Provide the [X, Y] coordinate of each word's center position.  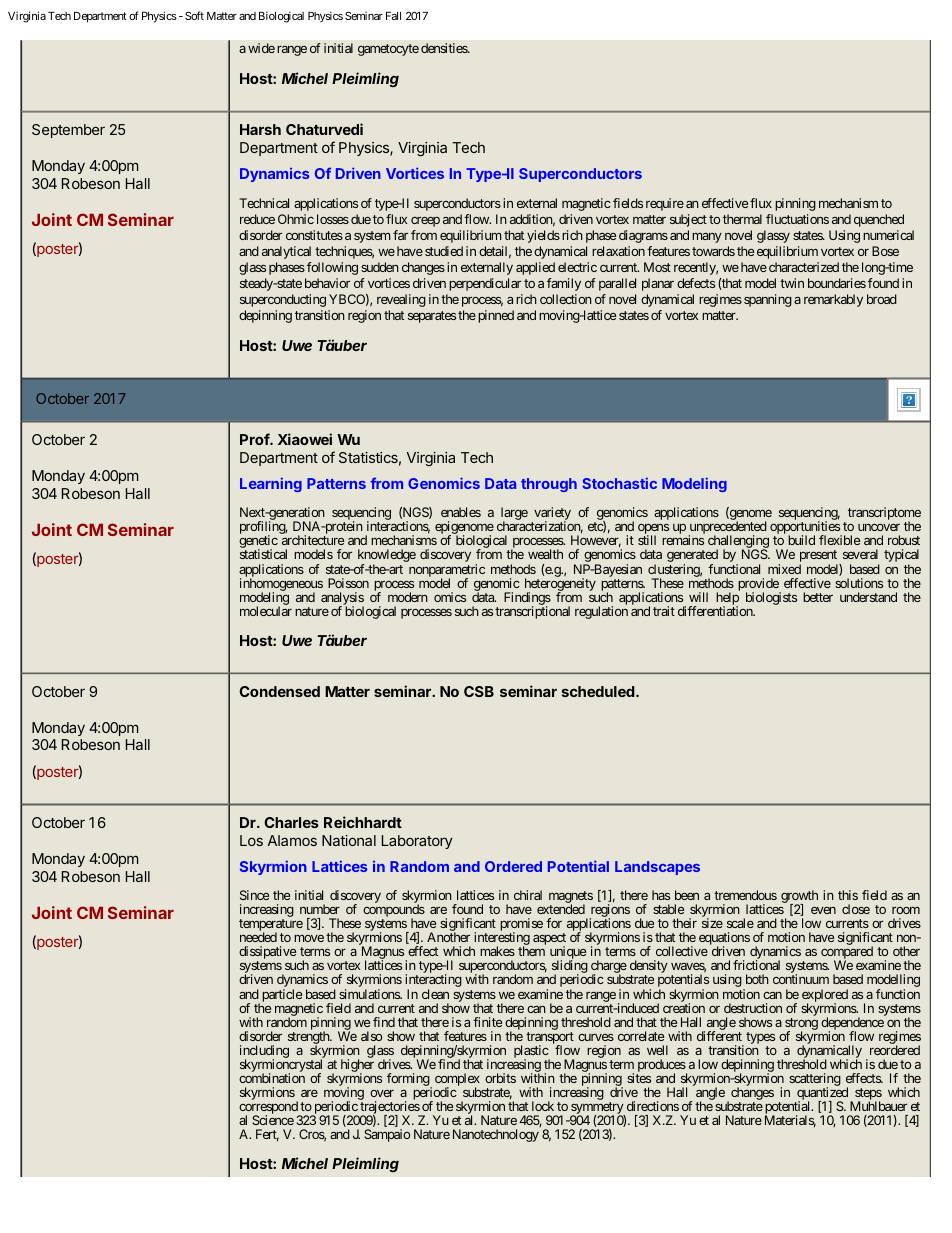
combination [272, 1078]
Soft [194, 15]
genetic [258, 543]
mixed [784, 569]
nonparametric [447, 571]
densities [445, 48]
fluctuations [797, 219]
